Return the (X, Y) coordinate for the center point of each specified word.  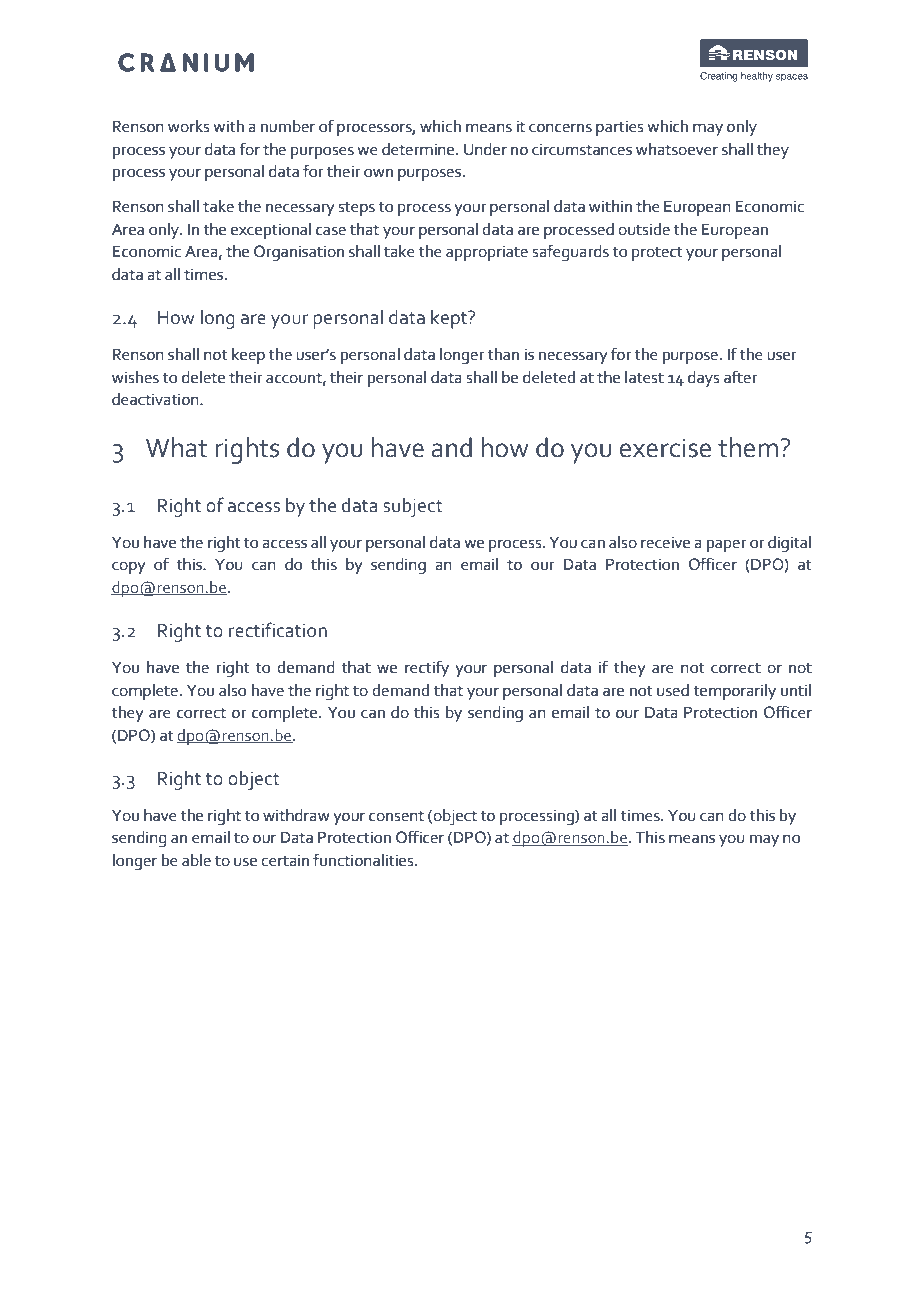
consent (396, 816)
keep (248, 356)
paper (727, 545)
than (503, 354)
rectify (427, 668)
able (196, 860)
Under (485, 149)
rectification (278, 630)
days (704, 379)
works (189, 126)
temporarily (734, 692)
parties (620, 128)
